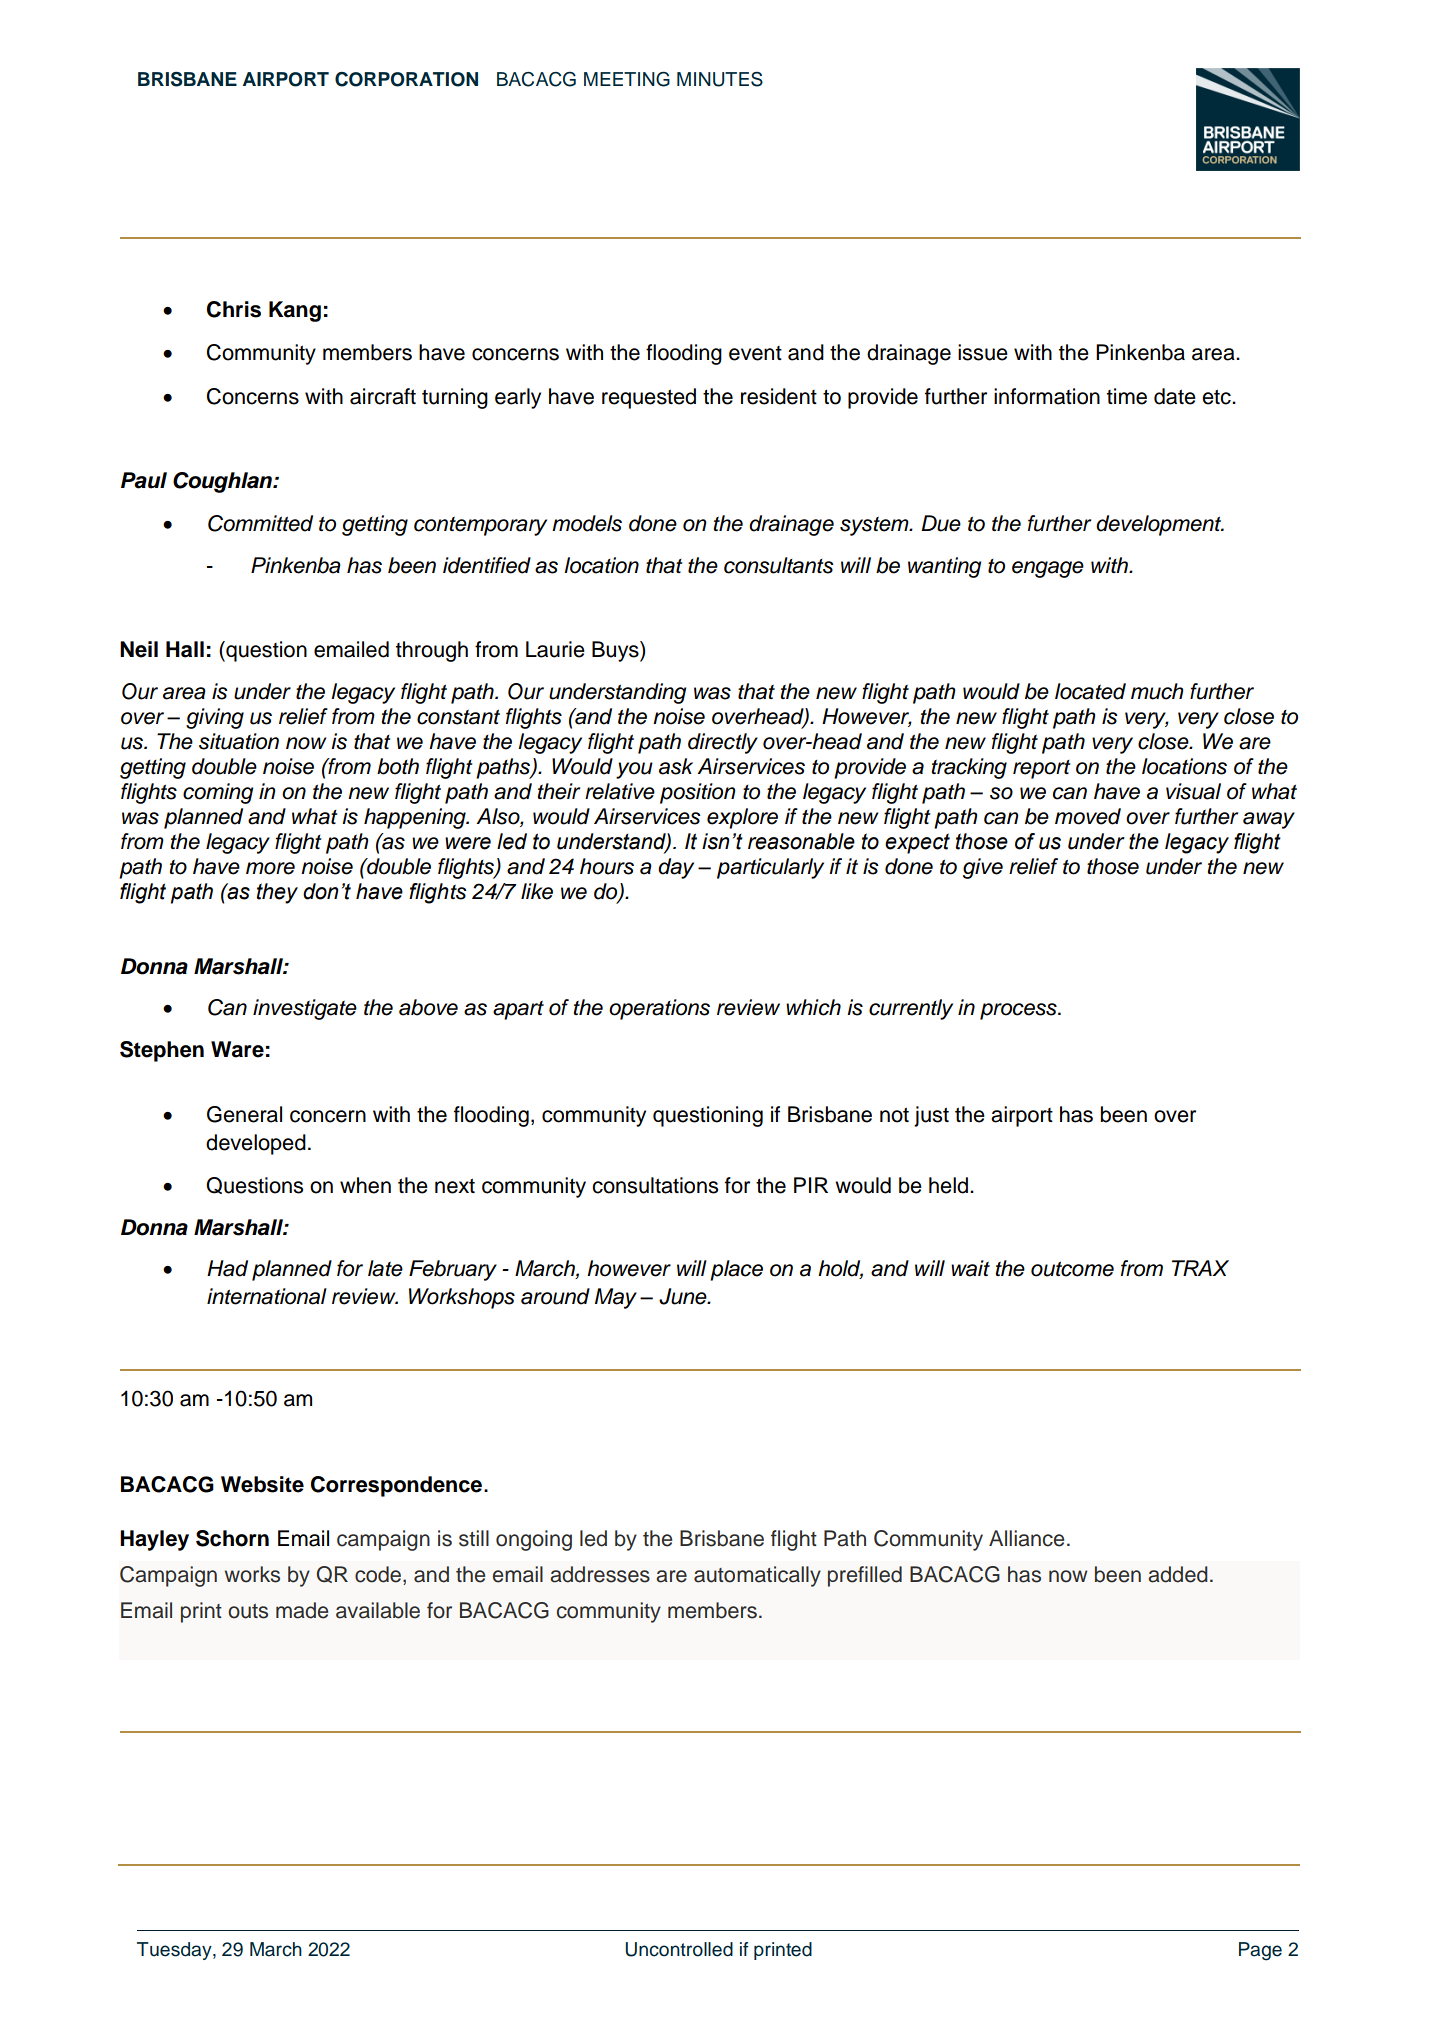 The height and width of the page is (2031, 1436). Describe the element at coordinates (1260, 1951) in the page. I see `Page` at that location.
